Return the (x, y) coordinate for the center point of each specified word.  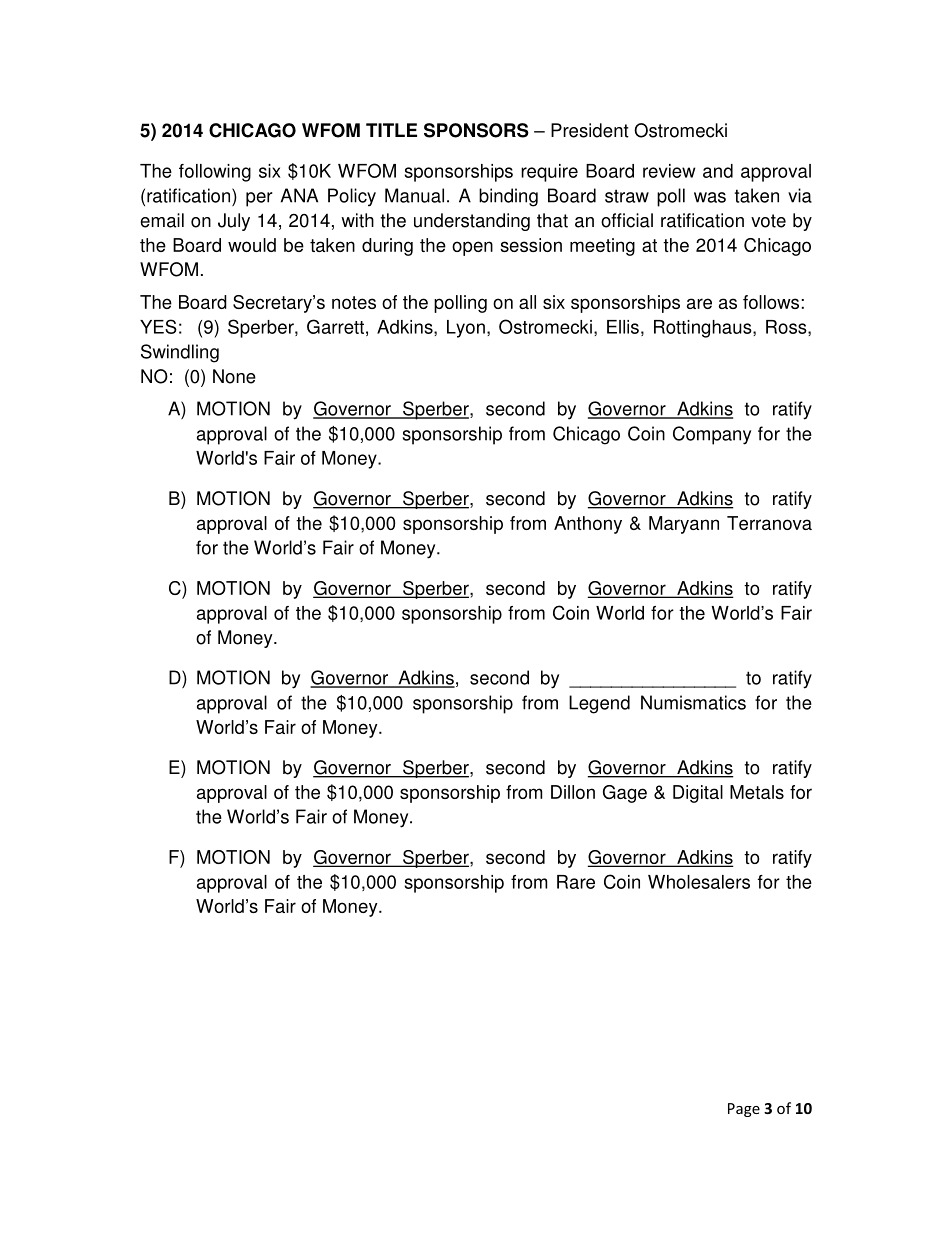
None (234, 376)
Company (712, 435)
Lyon (466, 329)
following (215, 173)
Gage (625, 794)
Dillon (573, 792)
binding (508, 197)
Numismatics (693, 702)
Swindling (180, 353)
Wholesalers (699, 882)
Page (744, 1110)
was (710, 197)
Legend (599, 704)
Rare (576, 882)
